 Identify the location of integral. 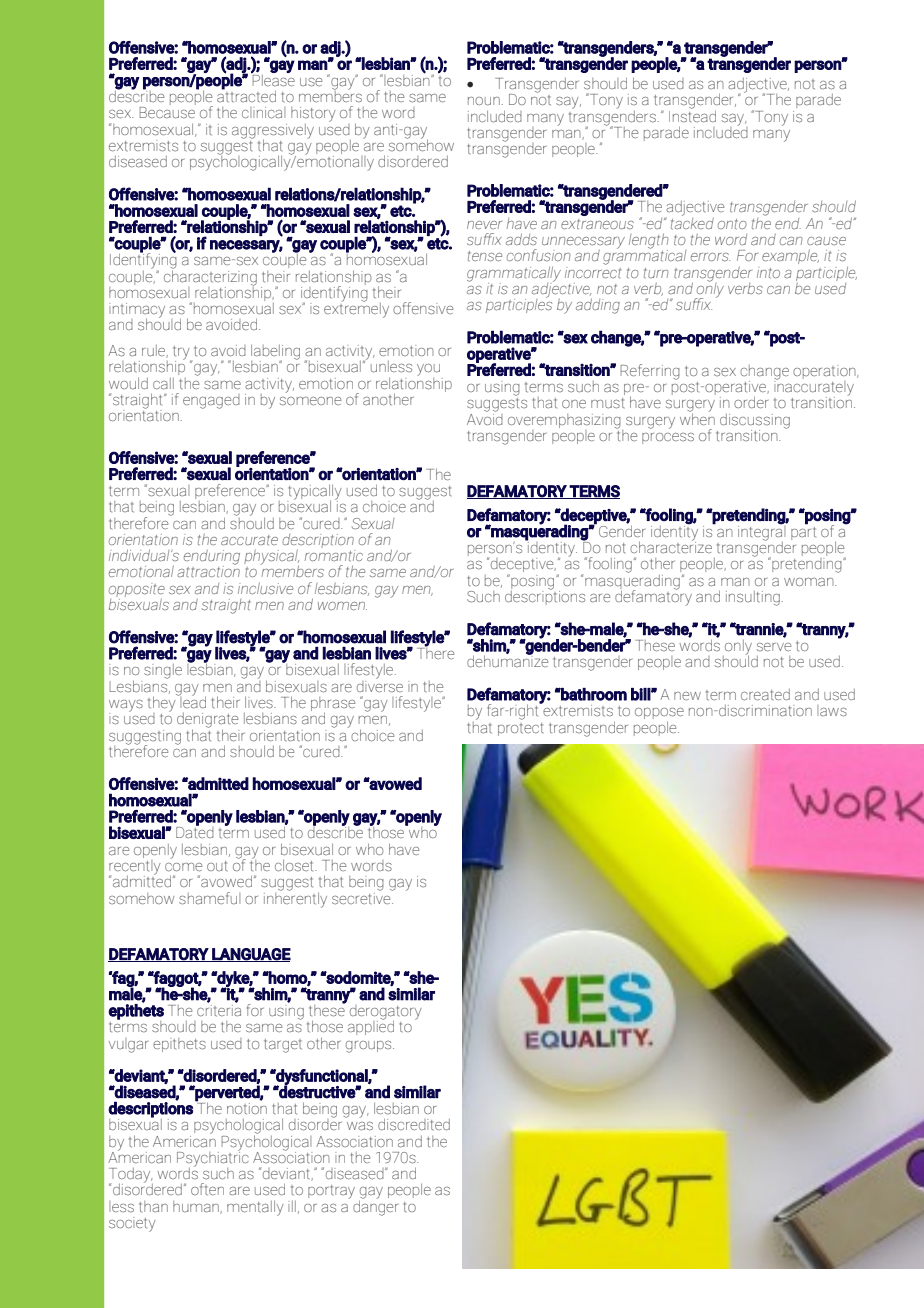
(762, 533).
